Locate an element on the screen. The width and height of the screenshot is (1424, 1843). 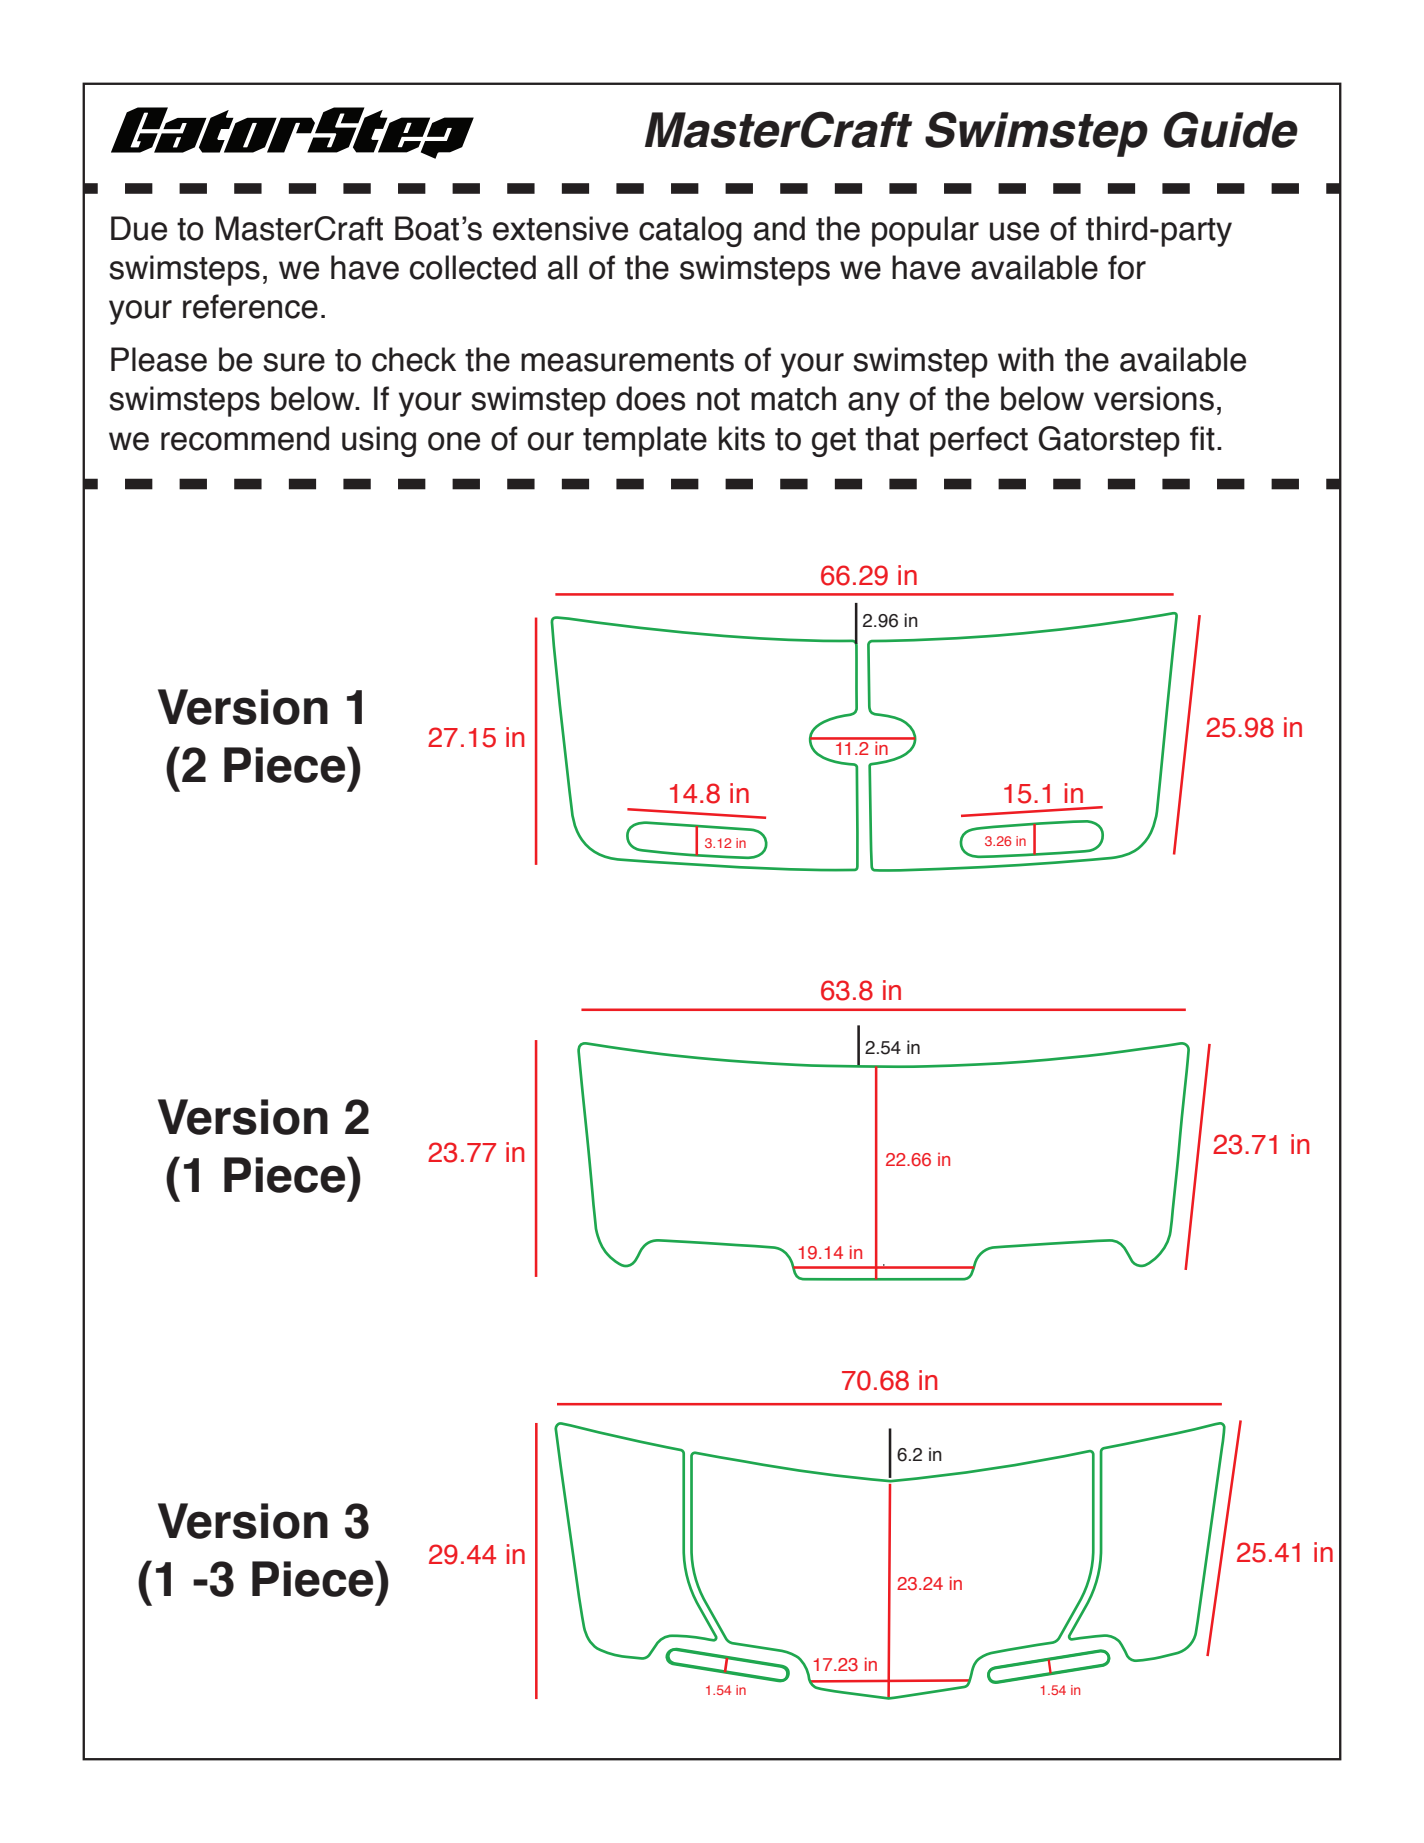
use is located at coordinates (1014, 231).
